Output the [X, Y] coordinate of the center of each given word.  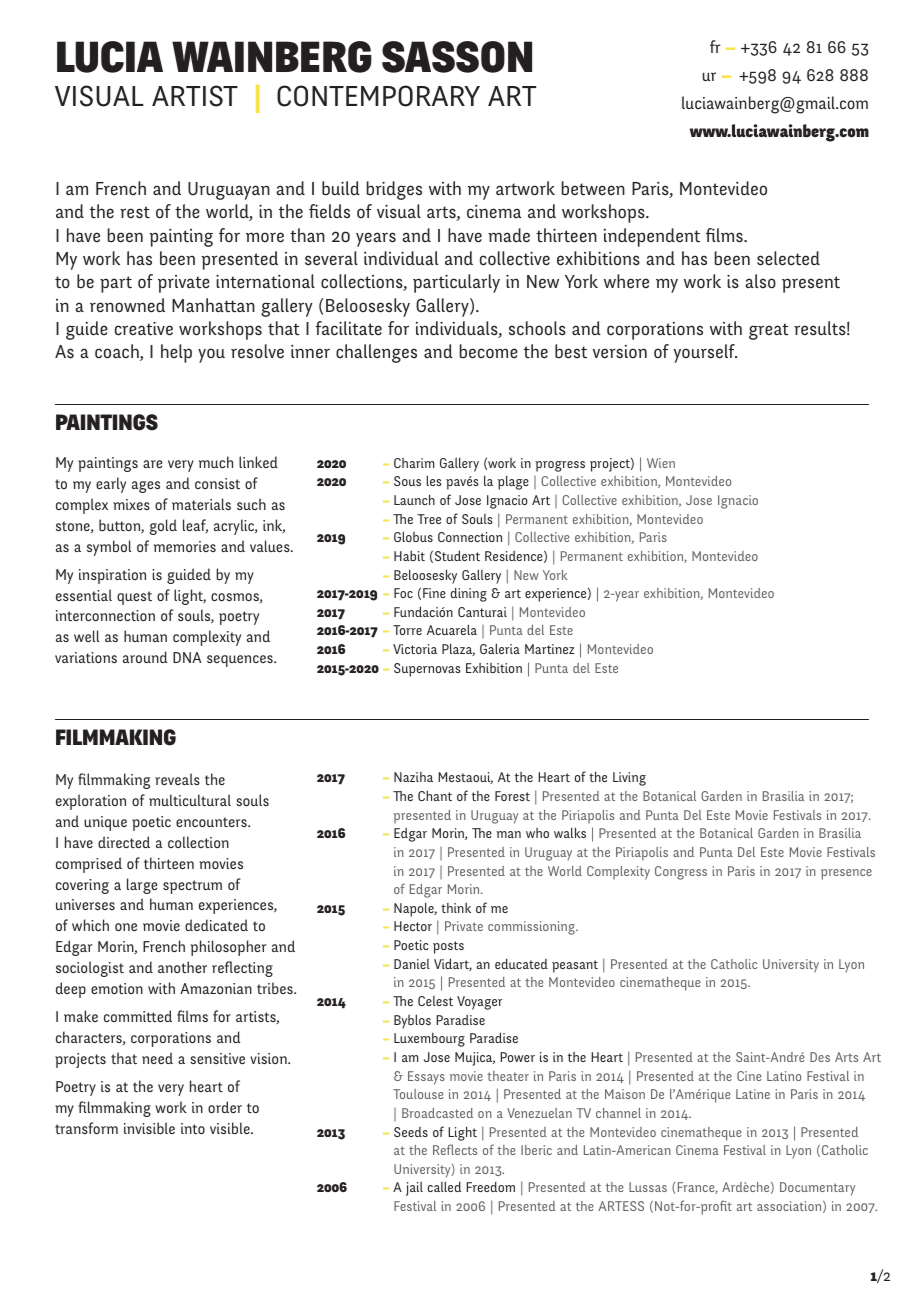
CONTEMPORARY [378, 96]
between [593, 188]
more [265, 237]
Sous [407, 481]
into [193, 1128]
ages [146, 487]
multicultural [190, 800]
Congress [681, 873]
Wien [661, 463]
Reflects [455, 1149]
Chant [435, 795]
